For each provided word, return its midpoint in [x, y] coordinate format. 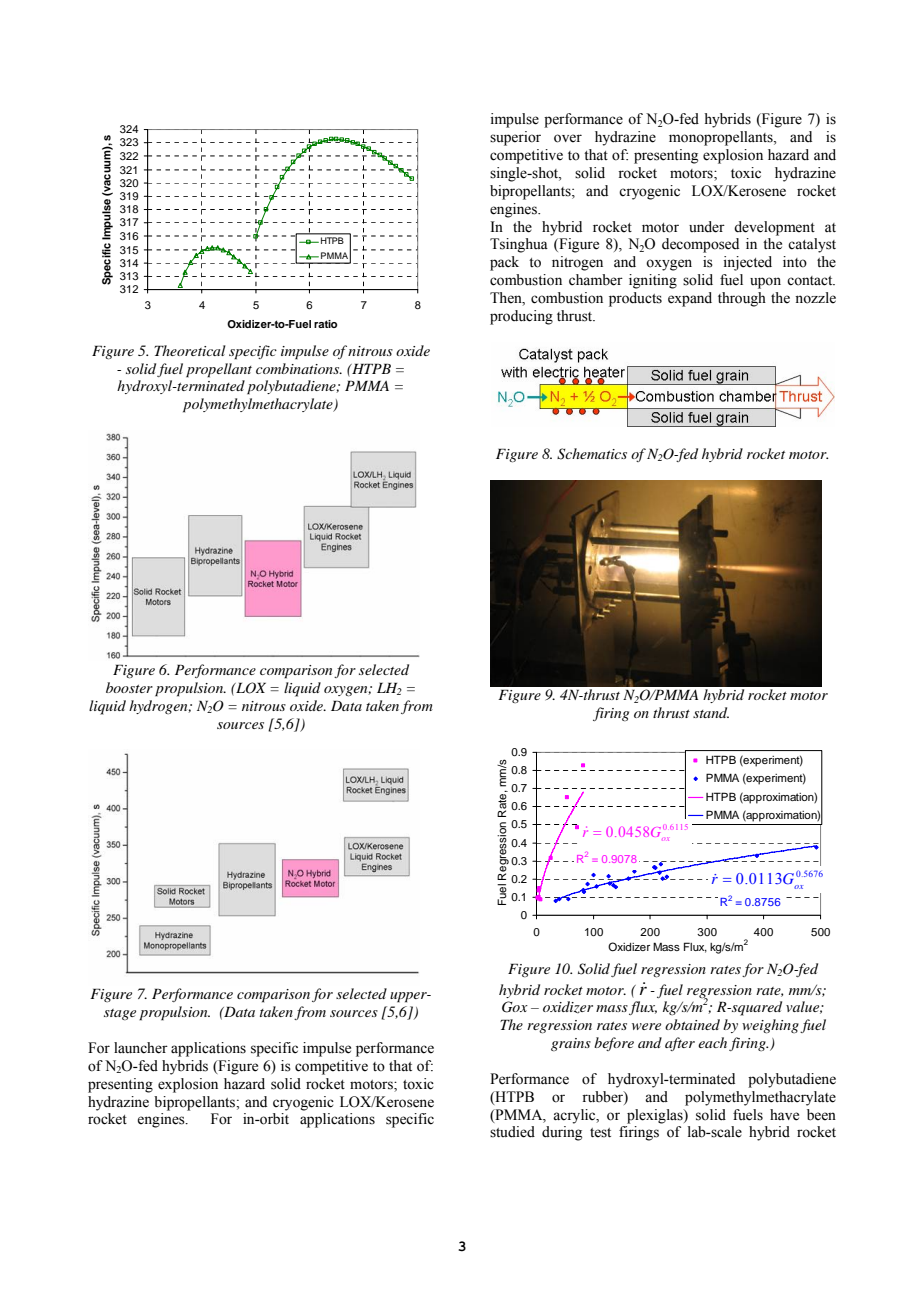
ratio [325, 324]
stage [120, 1014]
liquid [302, 689]
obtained [692, 1024]
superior [515, 138]
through [742, 299]
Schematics [592, 454]
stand [711, 712]
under [707, 227]
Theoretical [190, 350]
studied [512, 1132]
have [784, 1115]
